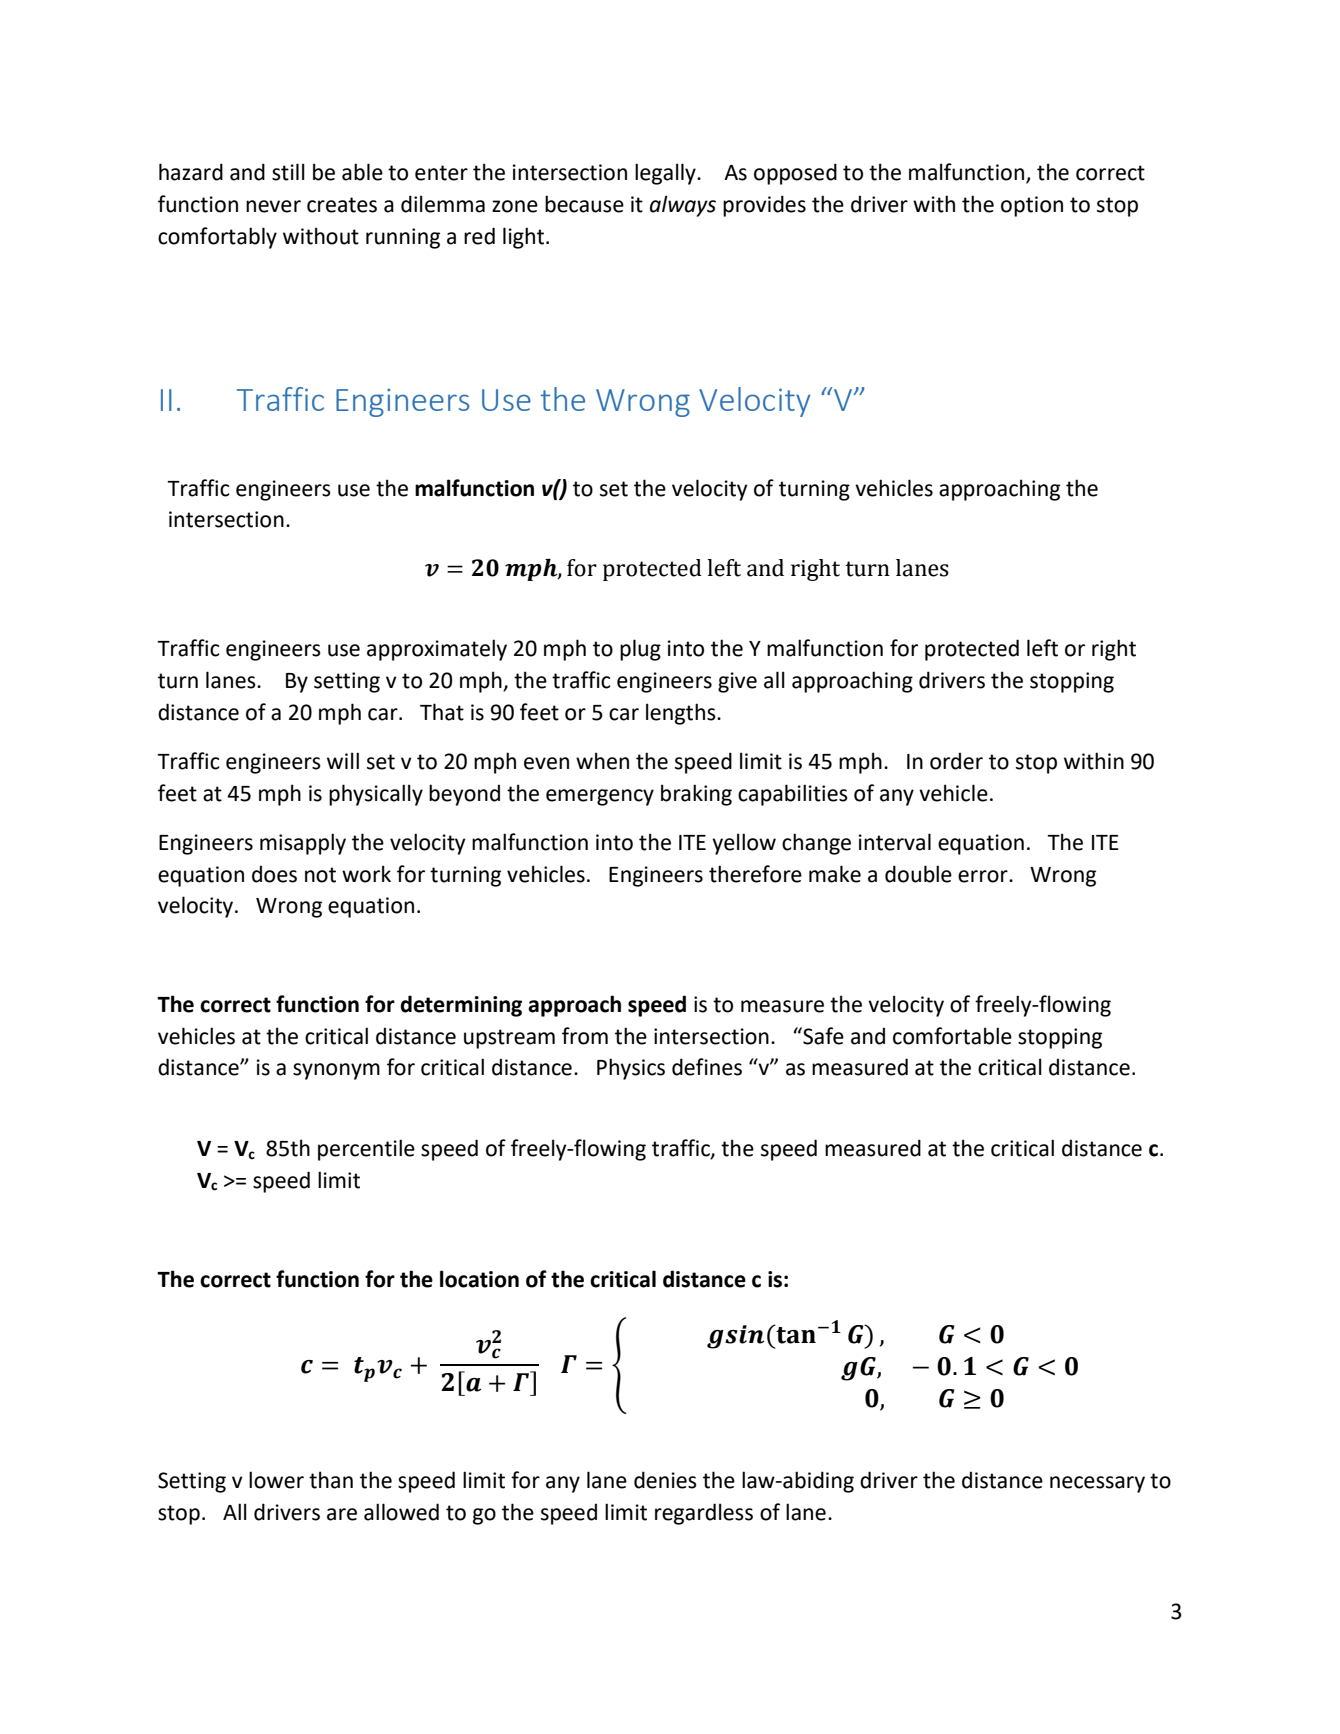  Describe the element at coordinates (665, 1480) in the page. I see `denies` at that location.
